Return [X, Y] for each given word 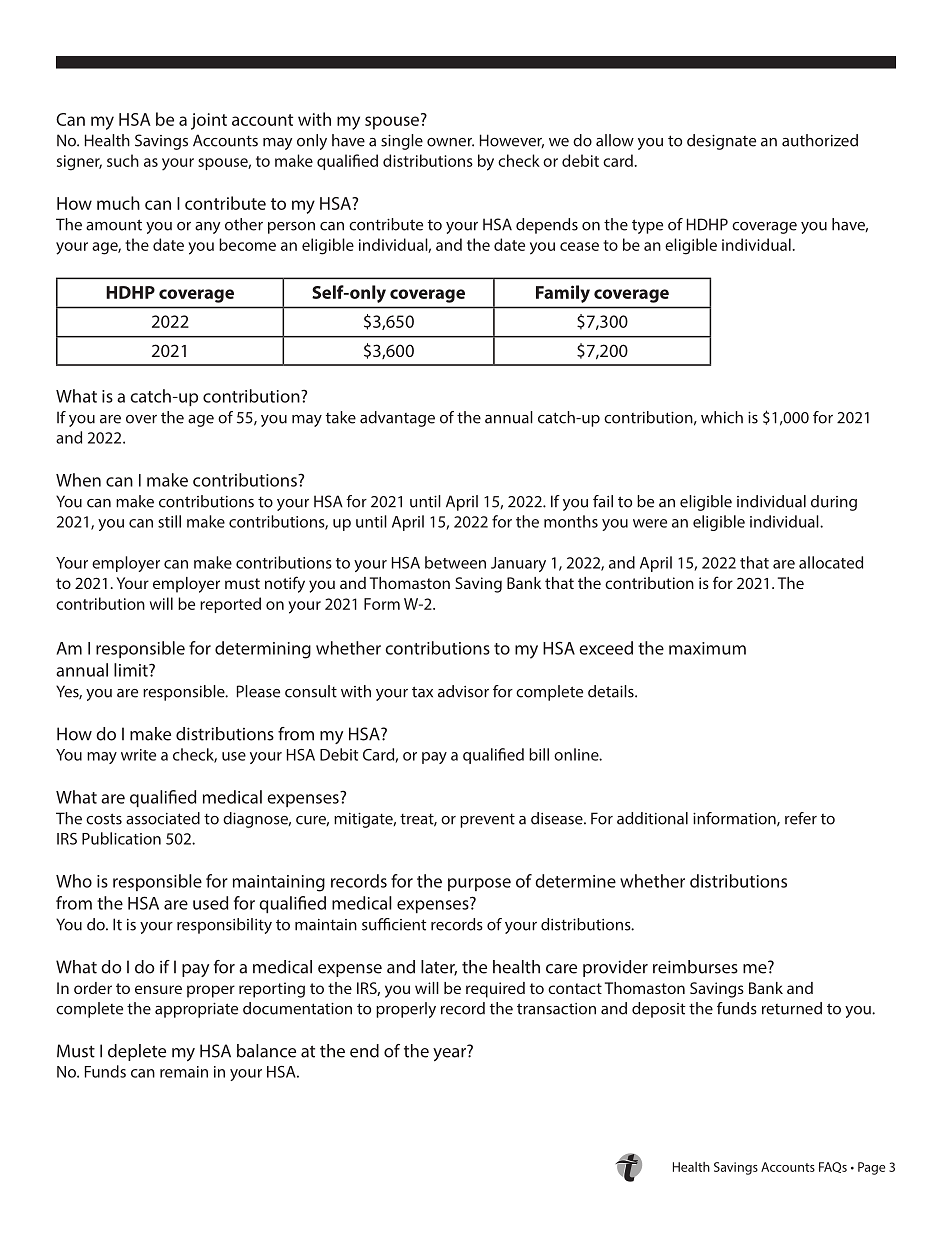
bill [539, 754]
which [722, 417]
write [138, 755]
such [123, 160]
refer [801, 818]
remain [184, 1072]
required [495, 990]
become [247, 244]
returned [792, 1008]
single [402, 142]
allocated [831, 562]
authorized [820, 140]
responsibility [224, 926]
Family [563, 294]
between [455, 562]
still [169, 521]
